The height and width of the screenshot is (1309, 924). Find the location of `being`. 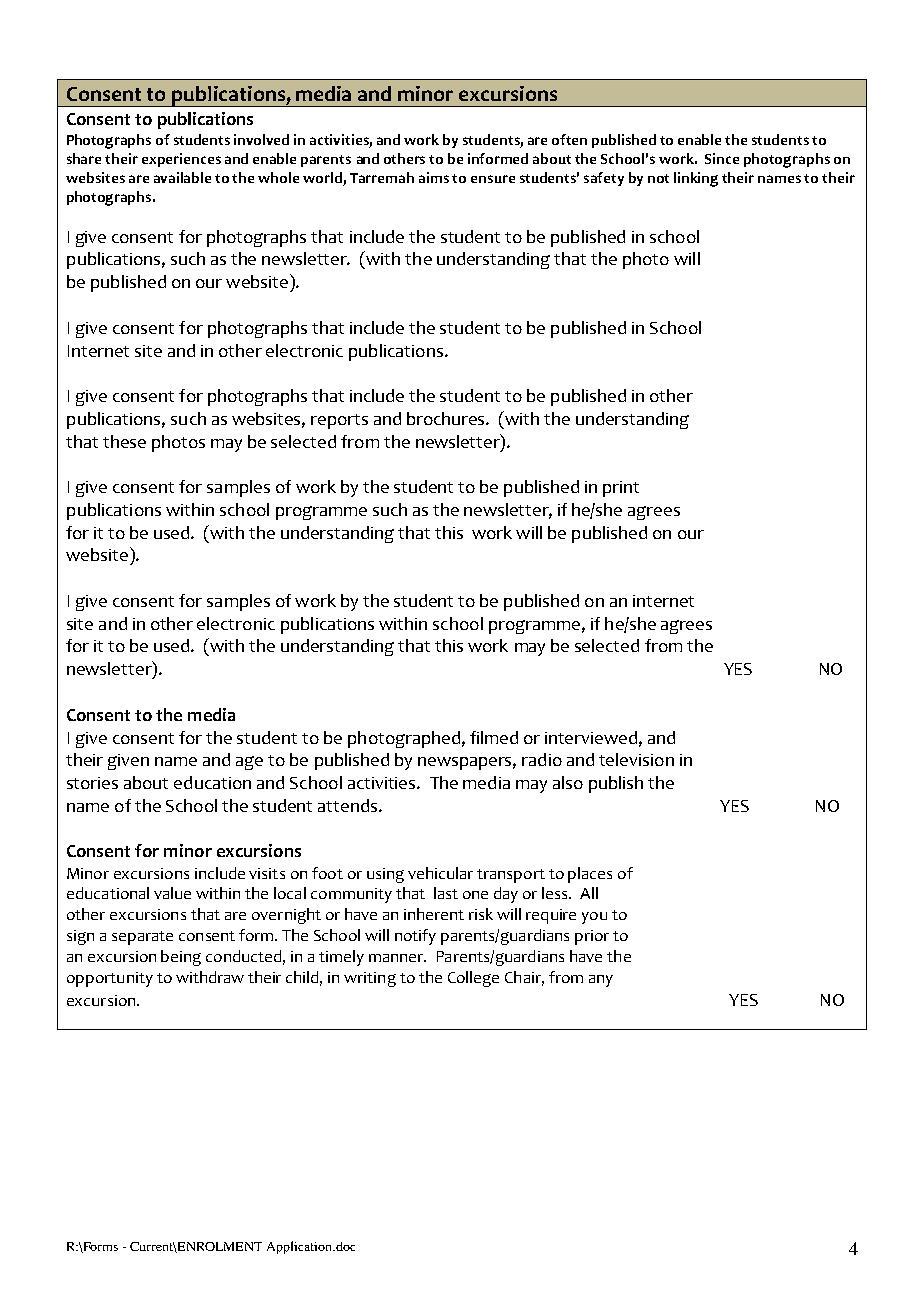

being is located at coordinates (181, 958).
